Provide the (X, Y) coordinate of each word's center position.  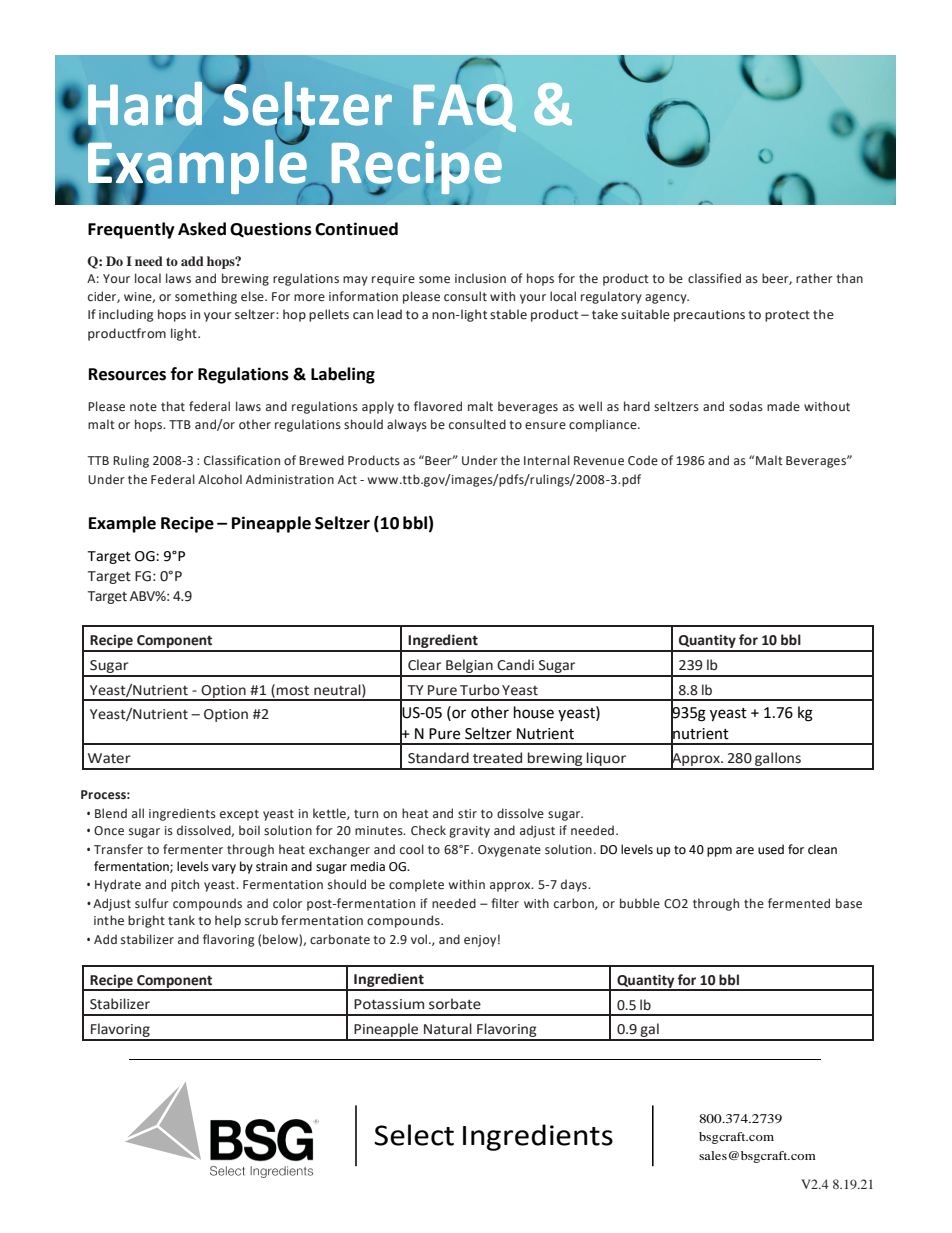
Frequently (131, 230)
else (253, 296)
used (771, 849)
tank (181, 920)
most (292, 691)
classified (714, 278)
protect (787, 316)
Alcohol (220, 479)
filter (505, 903)
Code (643, 460)
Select (414, 1135)
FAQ (464, 106)
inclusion (480, 278)
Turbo (480, 690)
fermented (799, 903)
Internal (547, 460)
